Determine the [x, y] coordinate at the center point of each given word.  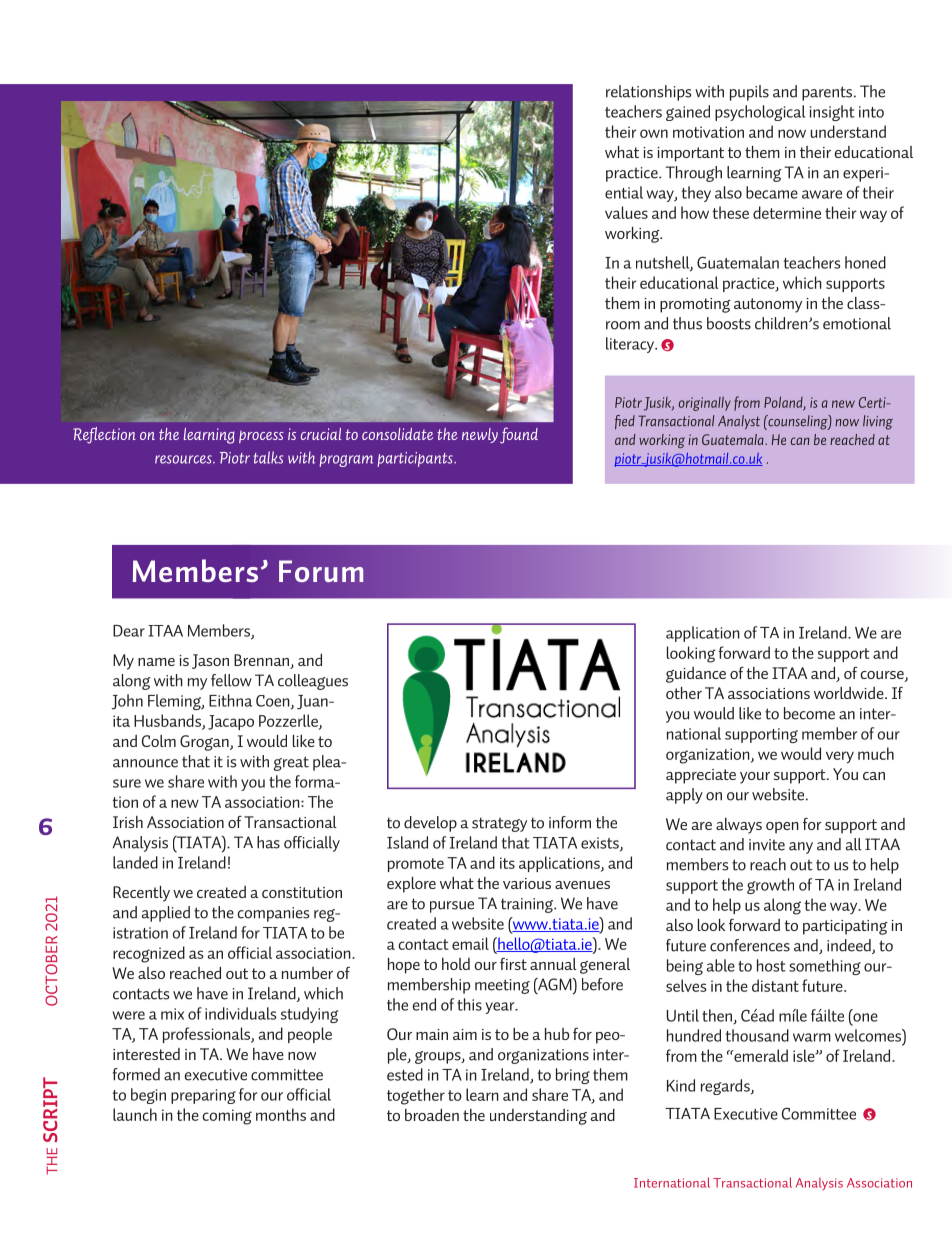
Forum [321, 571]
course [883, 676]
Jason [210, 661]
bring [573, 1076]
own [654, 133]
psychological [760, 113]
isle [805, 1055]
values [626, 212]
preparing [203, 1096]
